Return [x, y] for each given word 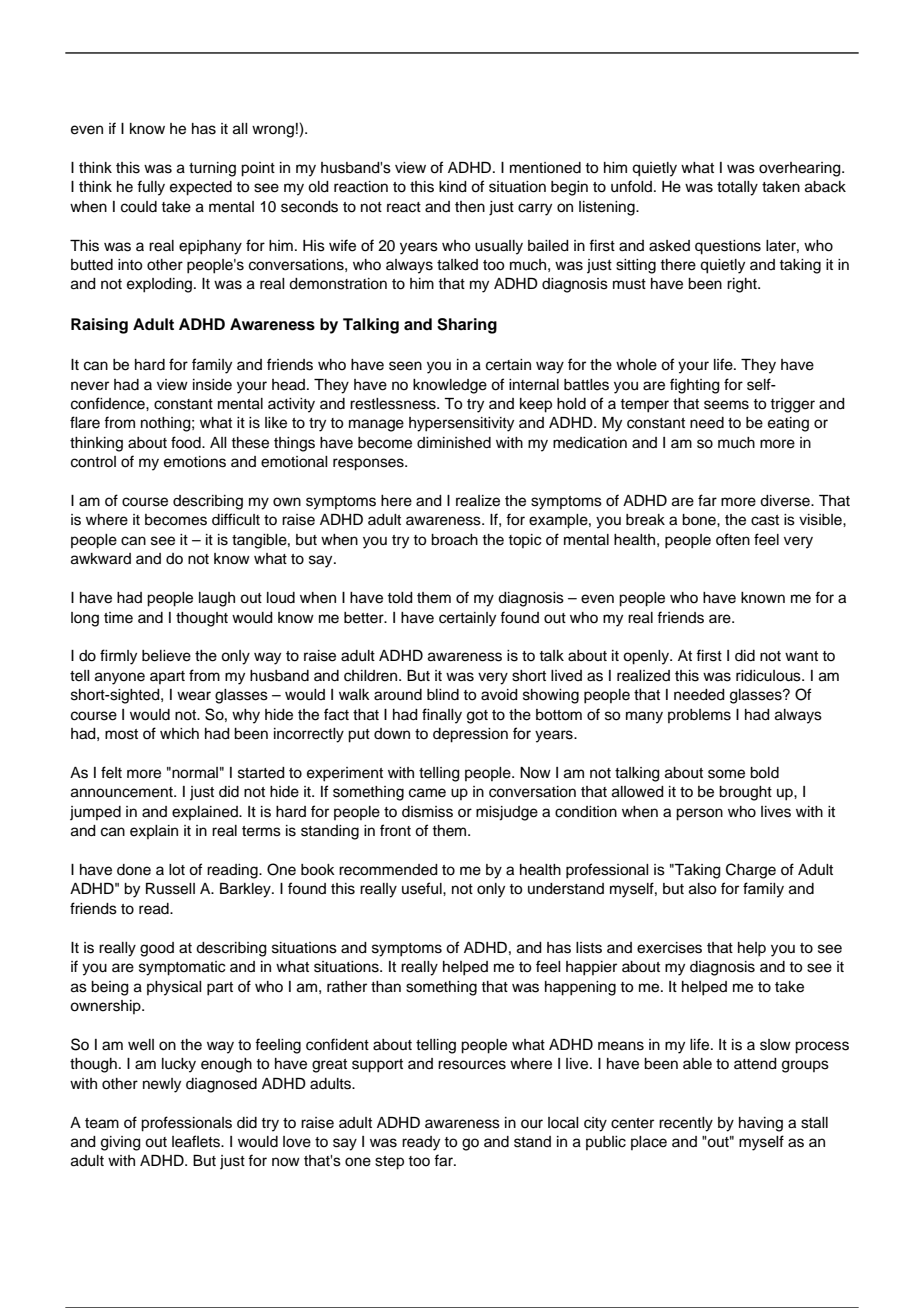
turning [212, 169]
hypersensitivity [461, 424]
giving [121, 1143]
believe [166, 656]
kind [453, 187]
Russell [170, 889]
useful [423, 888]
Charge [751, 871]
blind [443, 695]
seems [726, 405]
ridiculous [769, 676]
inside [212, 385]
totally [737, 188]
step [389, 1163]
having [761, 1124]
